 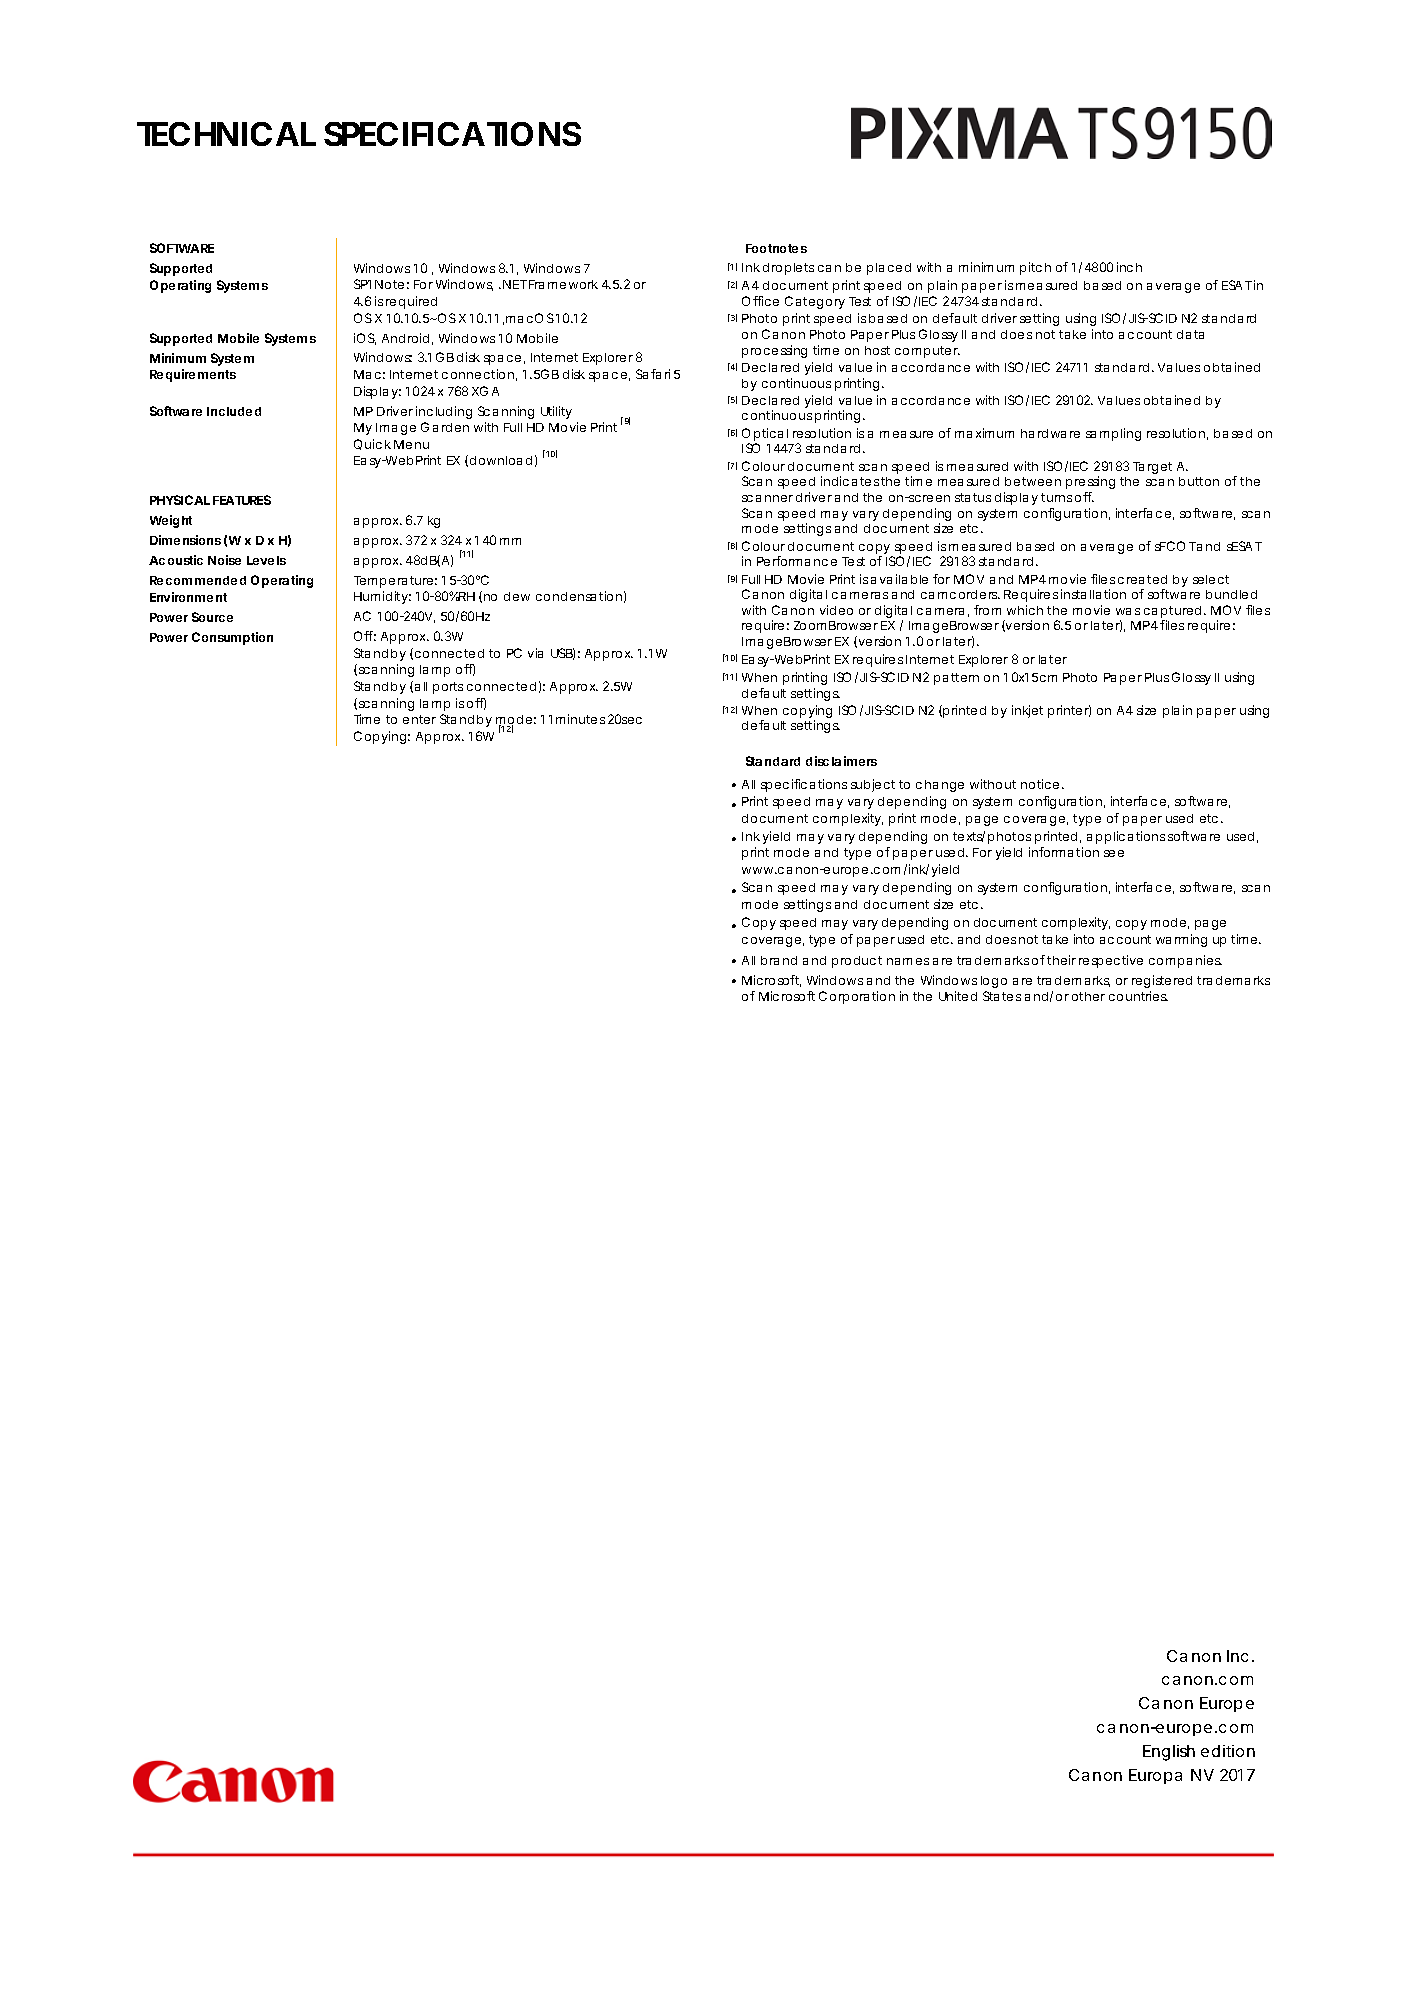 What do you see at coordinates (242, 500) in the screenshot?
I see `FEATURES` at bounding box center [242, 500].
